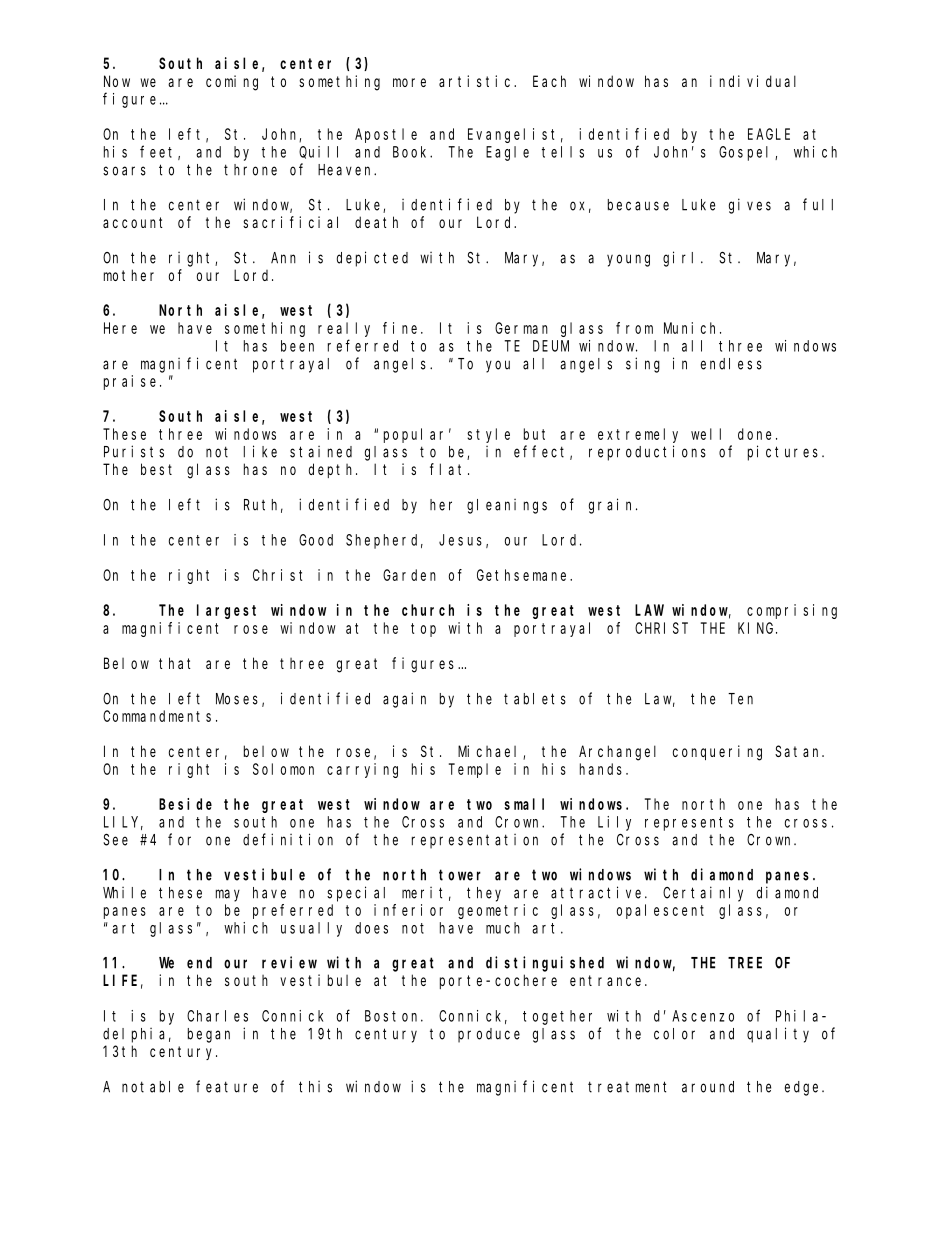  I want to click on Temple, so click(475, 770).
